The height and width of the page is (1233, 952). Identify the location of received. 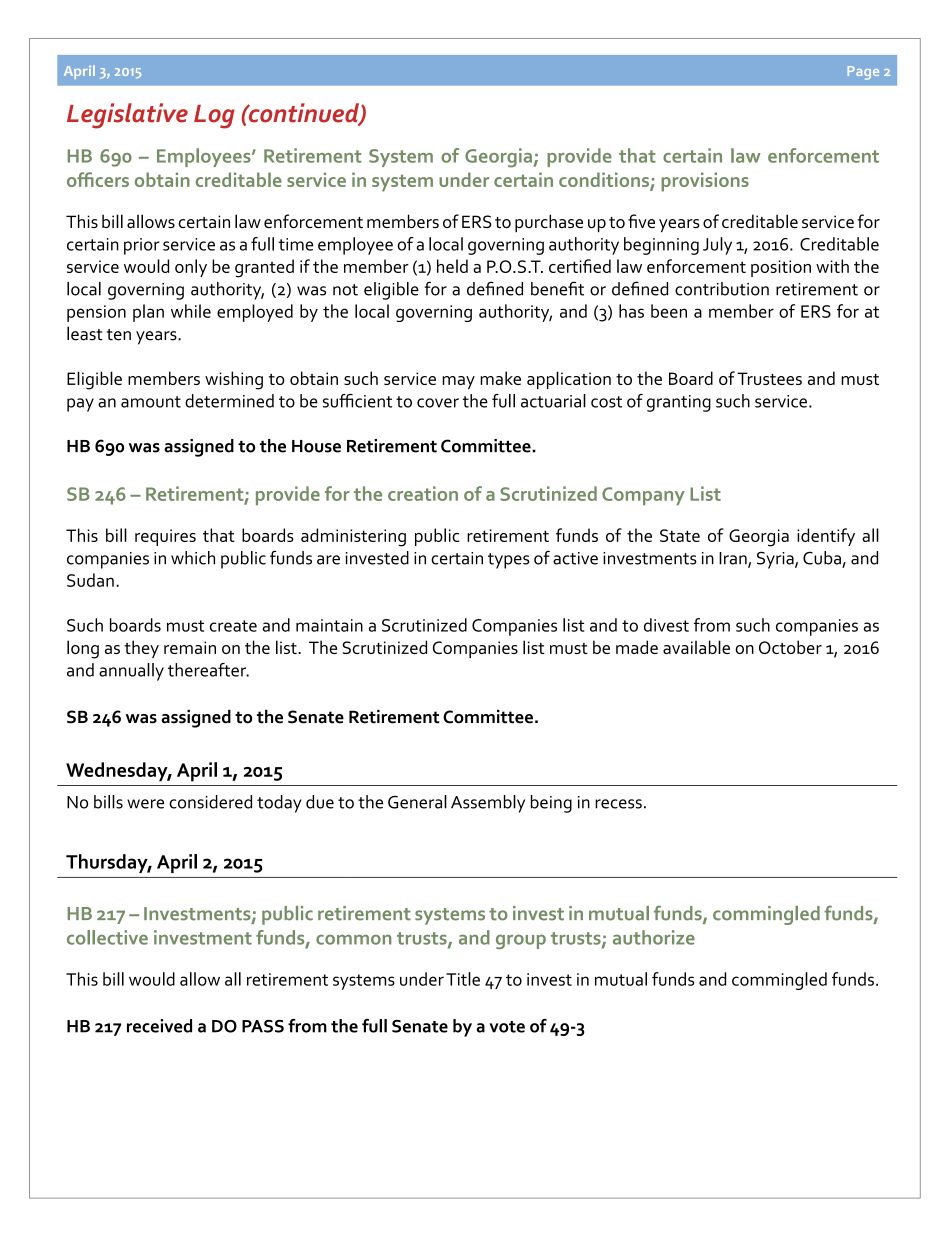
(159, 1026).
